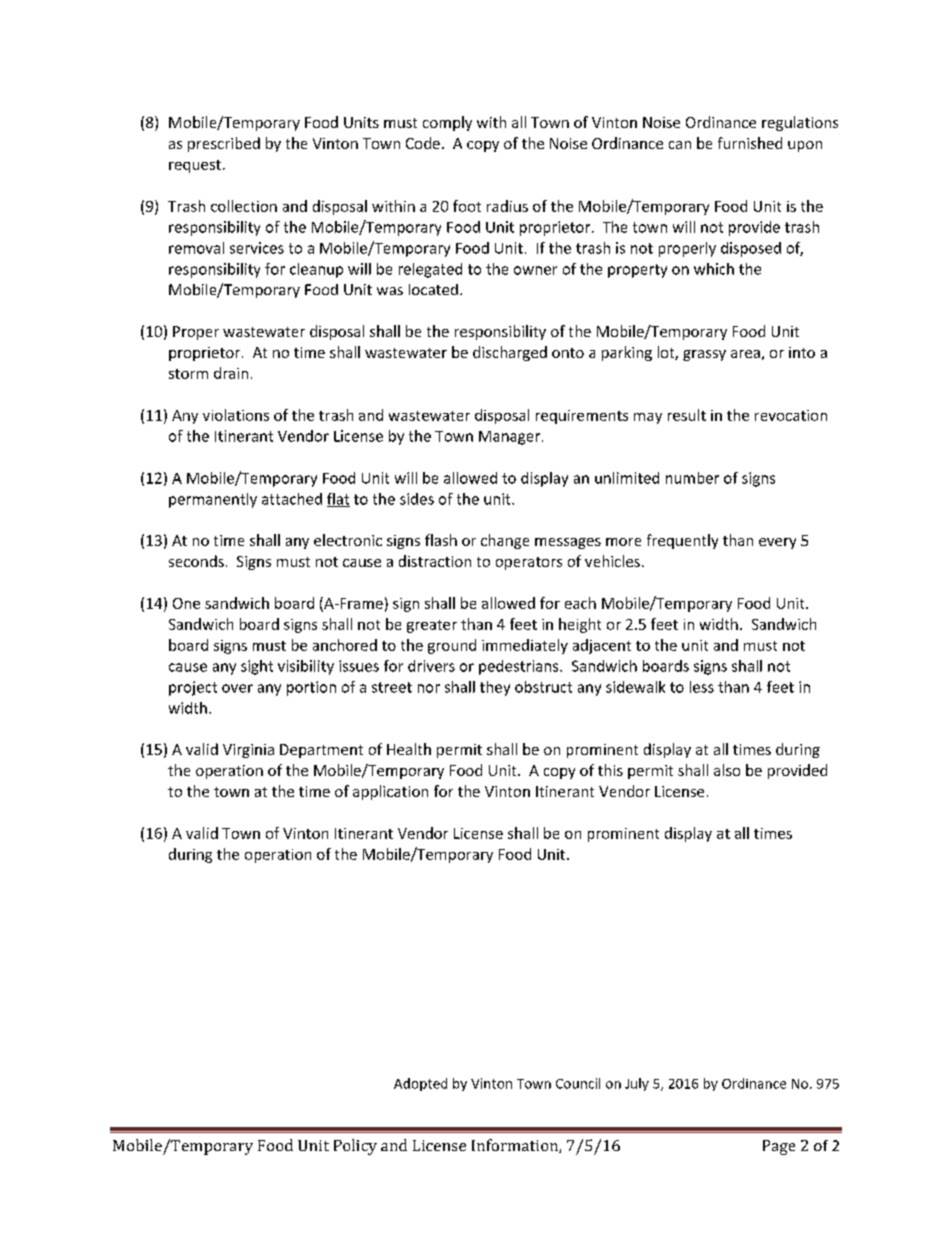  I want to click on discharged, so click(510, 353).
